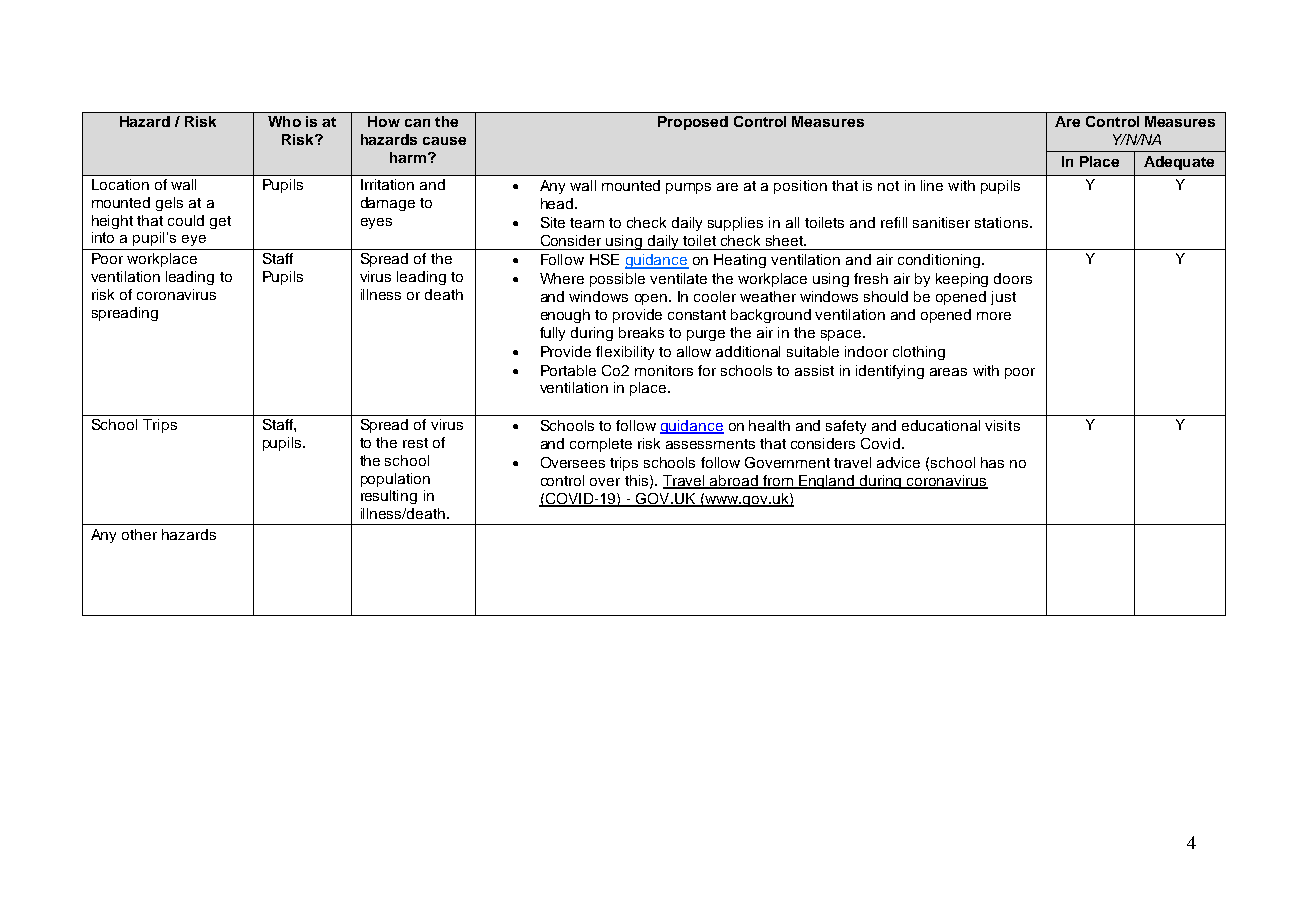  What do you see at coordinates (1179, 163) in the document?
I see `Adequate` at bounding box center [1179, 163].
